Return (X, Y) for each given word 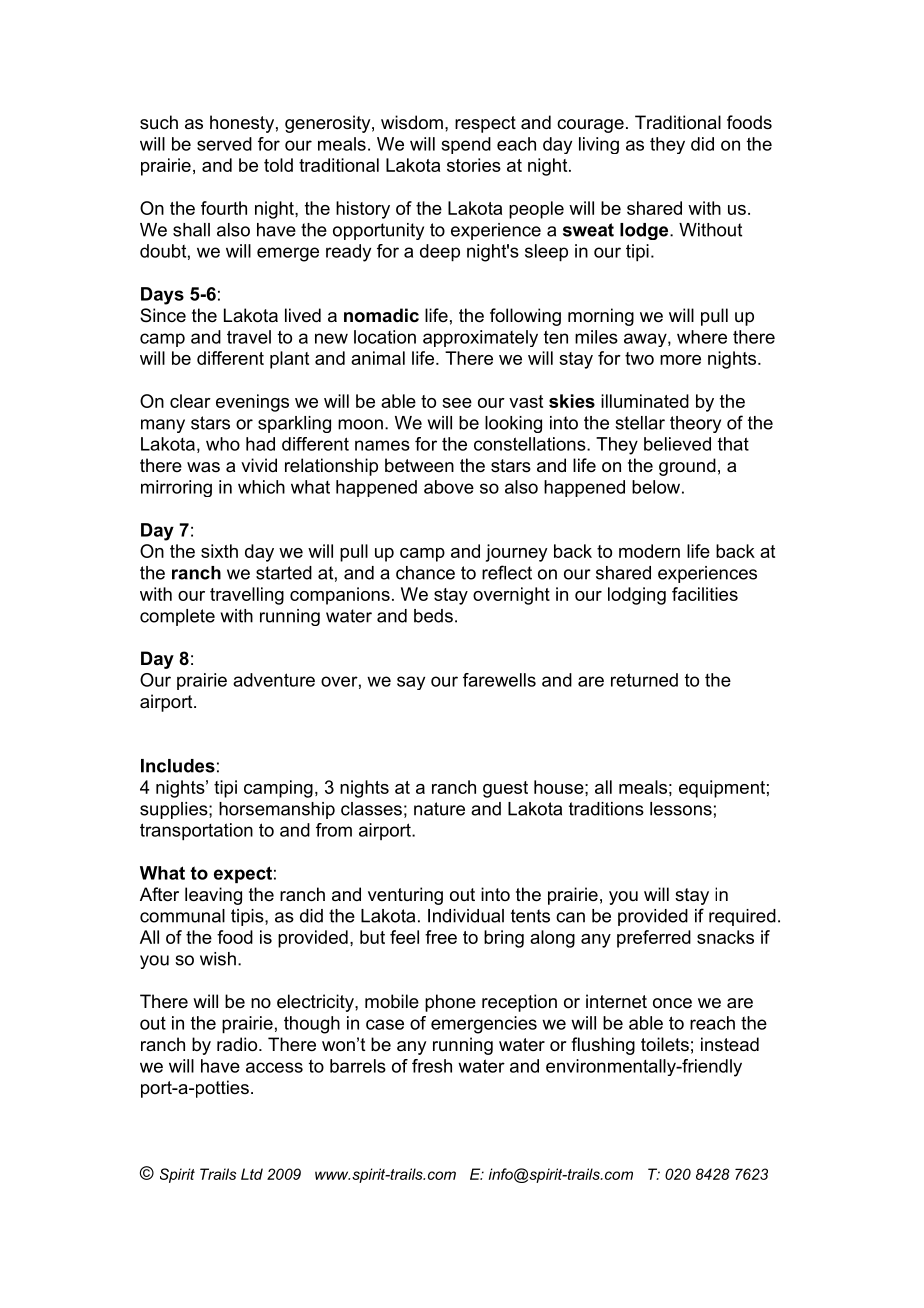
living (599, 145)
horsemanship (277, 810)
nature (439, 809)
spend (466, 145)
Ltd (252, 1174)
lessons (681, 809)
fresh (432, 1066)
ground (687, 467)
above (449, 487)
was (203, 467)
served (224, 144)
